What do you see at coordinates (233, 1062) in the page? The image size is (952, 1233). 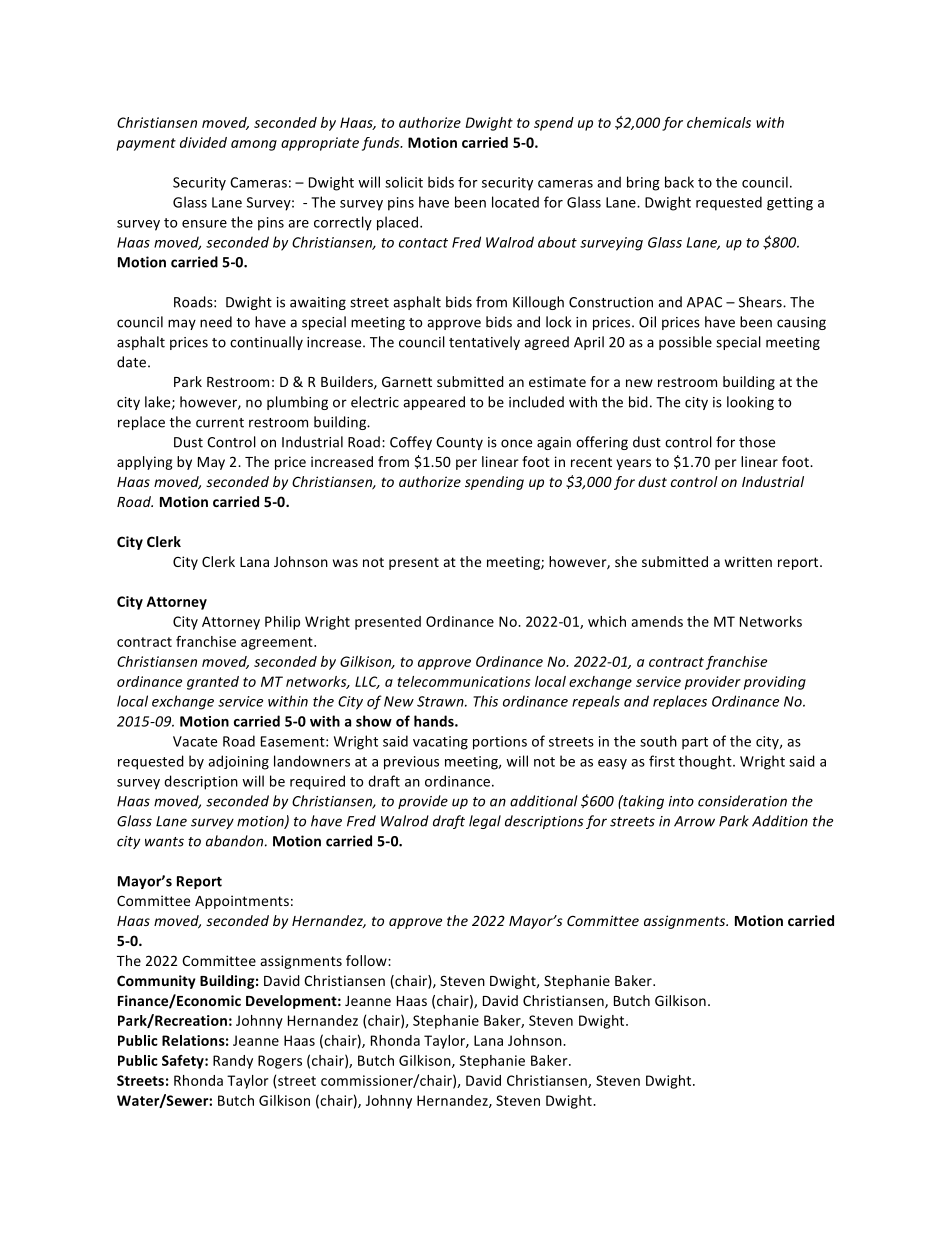 I see `Randy` at bounding box center [233, 1062].
